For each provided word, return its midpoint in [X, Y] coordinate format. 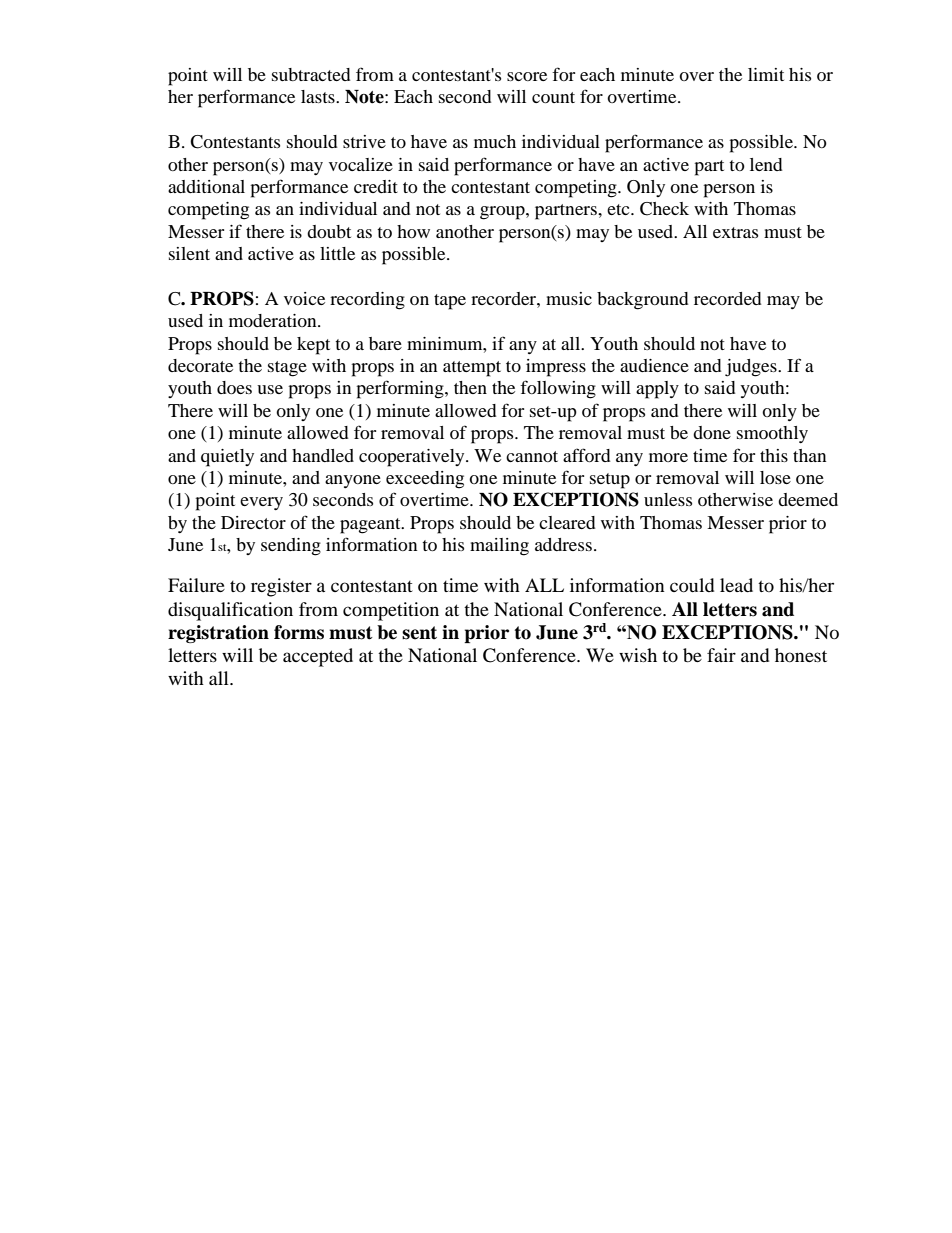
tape [450, 302]
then [470, 387]
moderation [274, 320]
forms [299, 632]
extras [735, 232]
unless [668, 499]
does [234, 387]
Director [253, 522]
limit [766, 74]
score [527, 76]
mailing [499, 547]
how [413, 231]
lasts [319, 96]
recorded [727, 298]
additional [206, 186]
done [712, 432]
